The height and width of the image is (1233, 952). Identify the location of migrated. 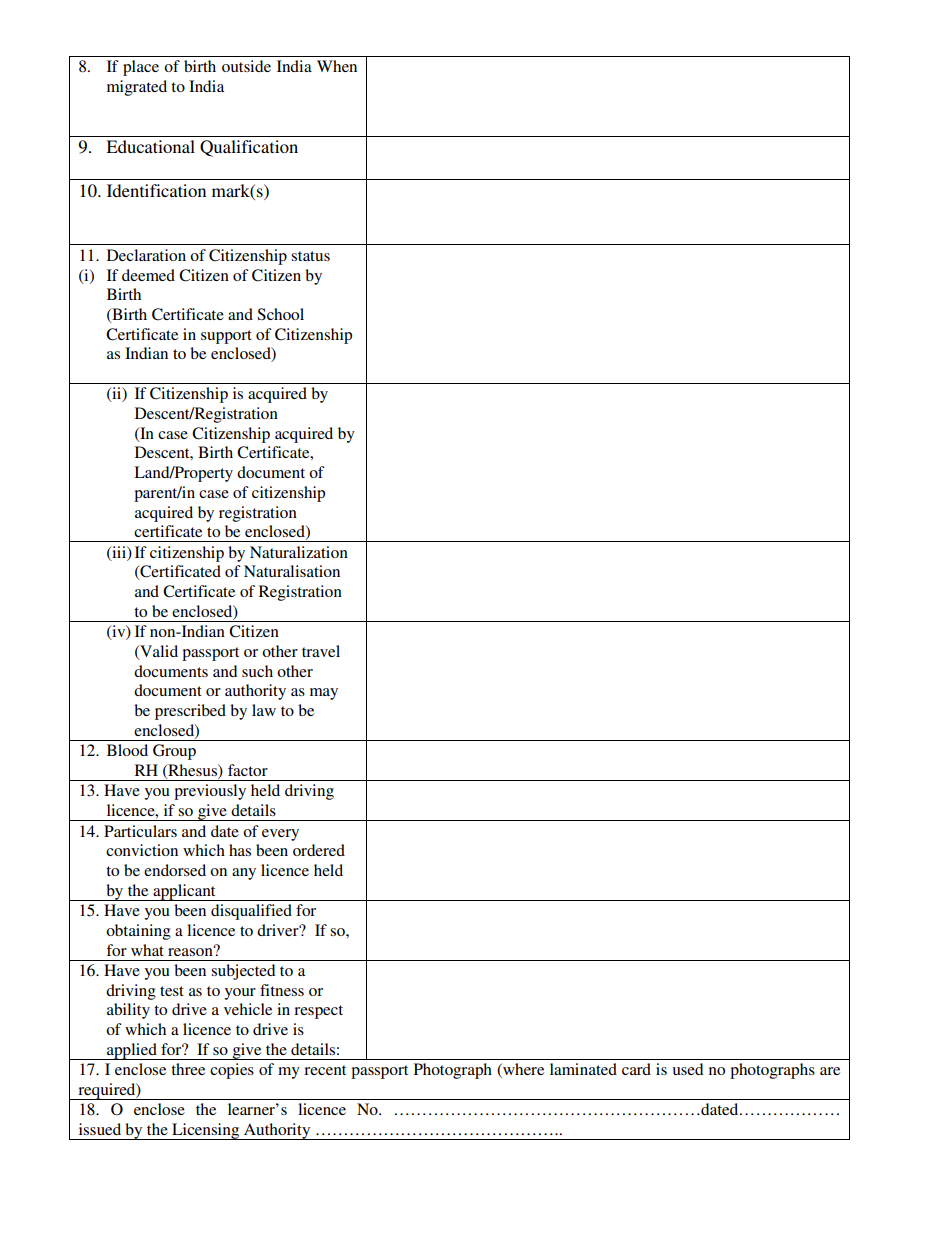
(137, 88).
